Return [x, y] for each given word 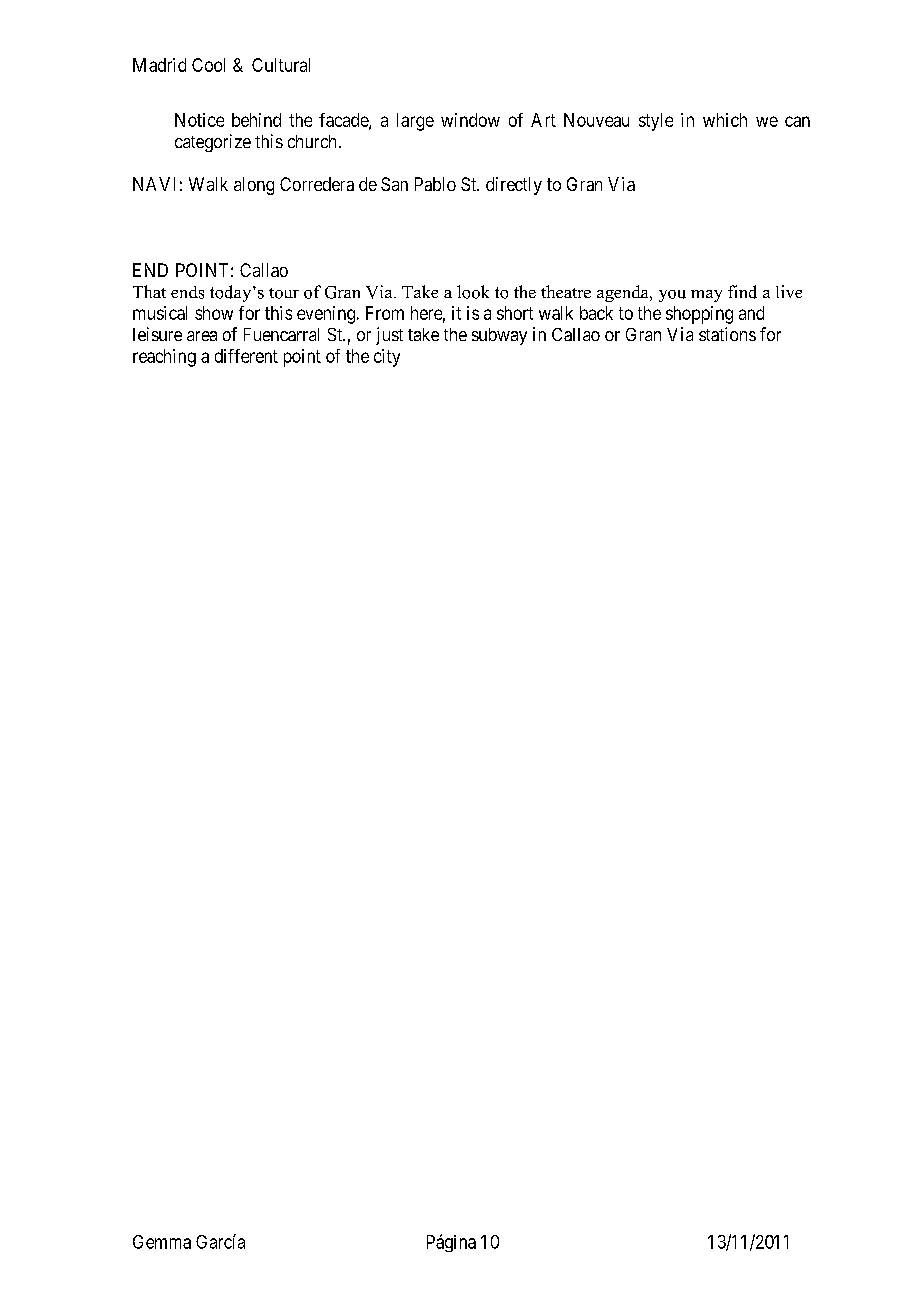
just [389, 336]
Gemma [162, 1242]
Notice [199, 120]
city [387, 358]
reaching [164, 358]
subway [499, 336]
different [246, 356]
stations [727, 334]
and [751, 313]
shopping [699, 315]
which [725, 120]
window [470, 120]
